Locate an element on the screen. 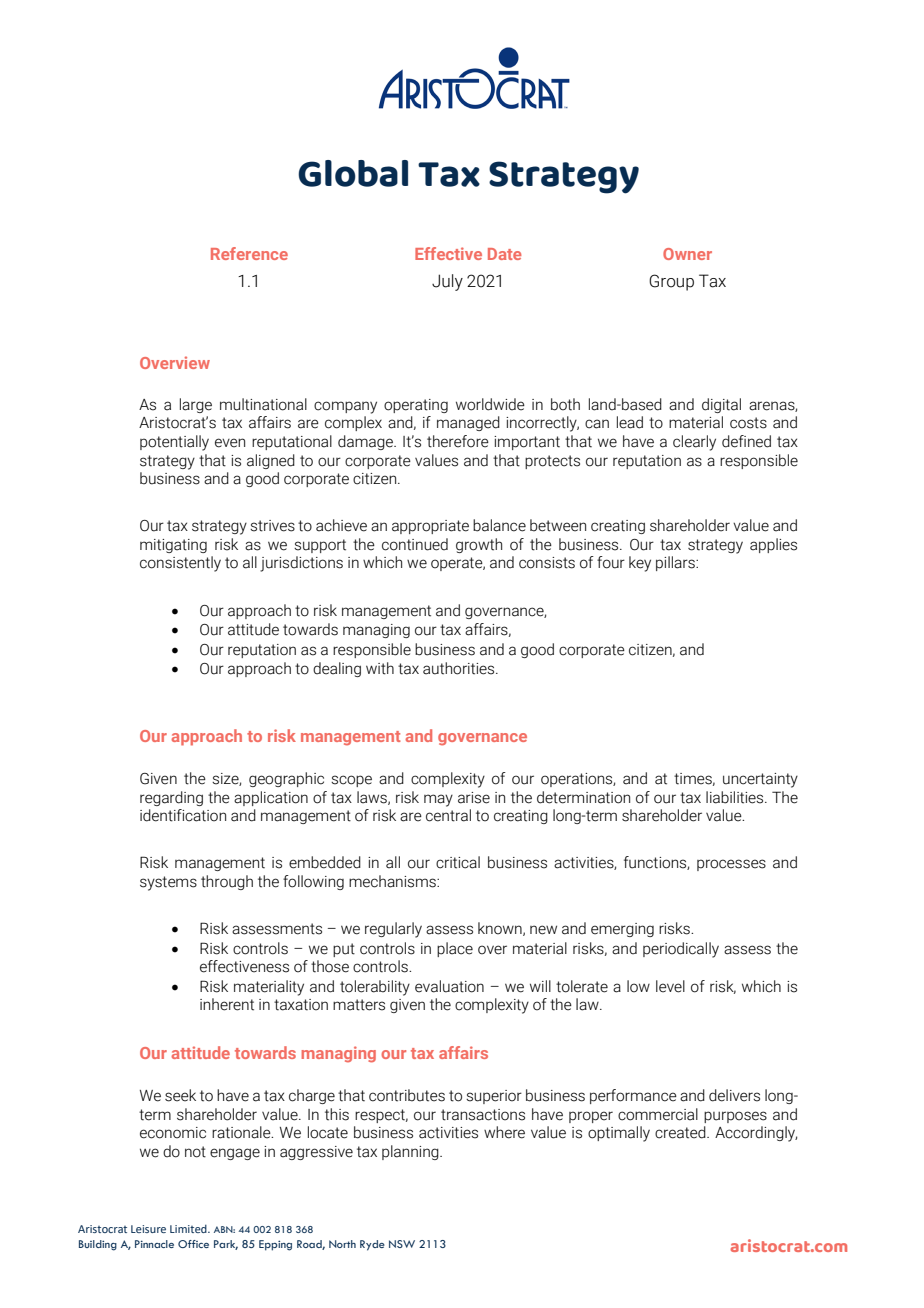 The height and width of the screenshot is (1308, 924). NSW is located at coordinates (402, 1244).
